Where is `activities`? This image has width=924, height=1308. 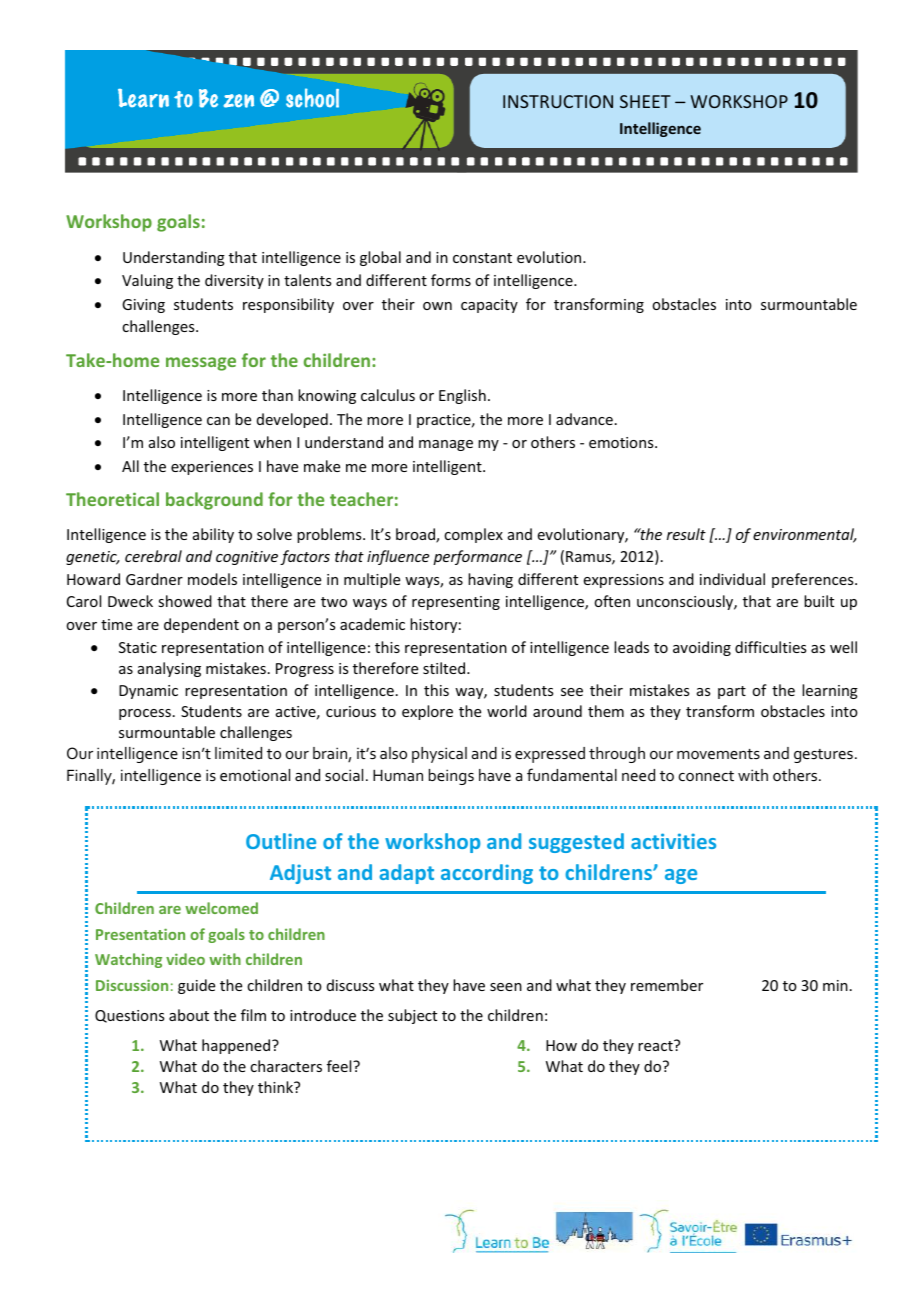
activities is located at coordinates (673, 841).
